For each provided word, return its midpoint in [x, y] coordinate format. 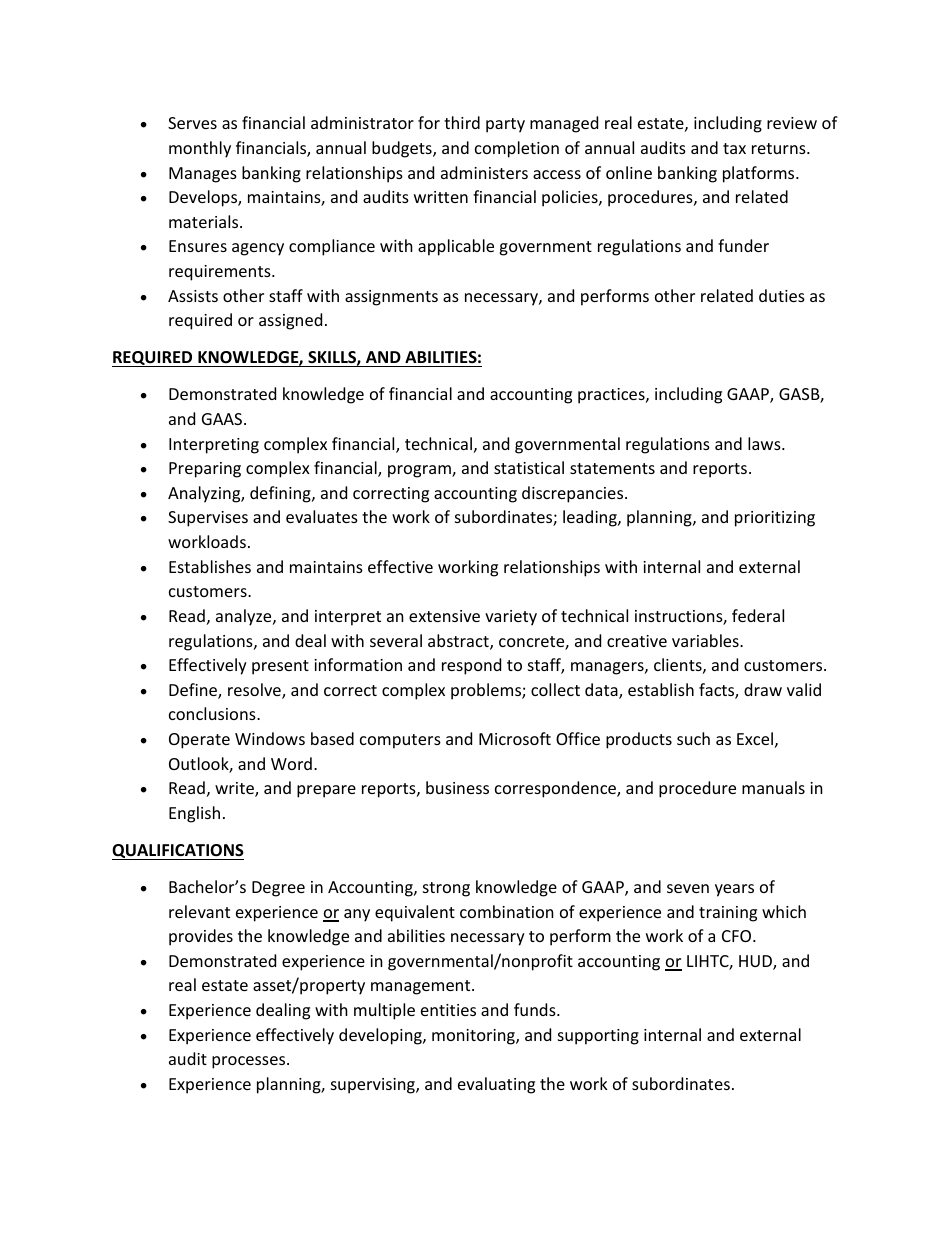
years [734, 890]
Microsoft [515, 738]
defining [281, 494]
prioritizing [775, 519]
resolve [255, 691]
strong [446, 889]
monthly [200, 149]
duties [782, 295]
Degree [278, 889]
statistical [529, 467]
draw [763, 689]
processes [250, 1062]
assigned [290, 321]
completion [517, 149]
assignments [391, 298]
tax [734, 148]
